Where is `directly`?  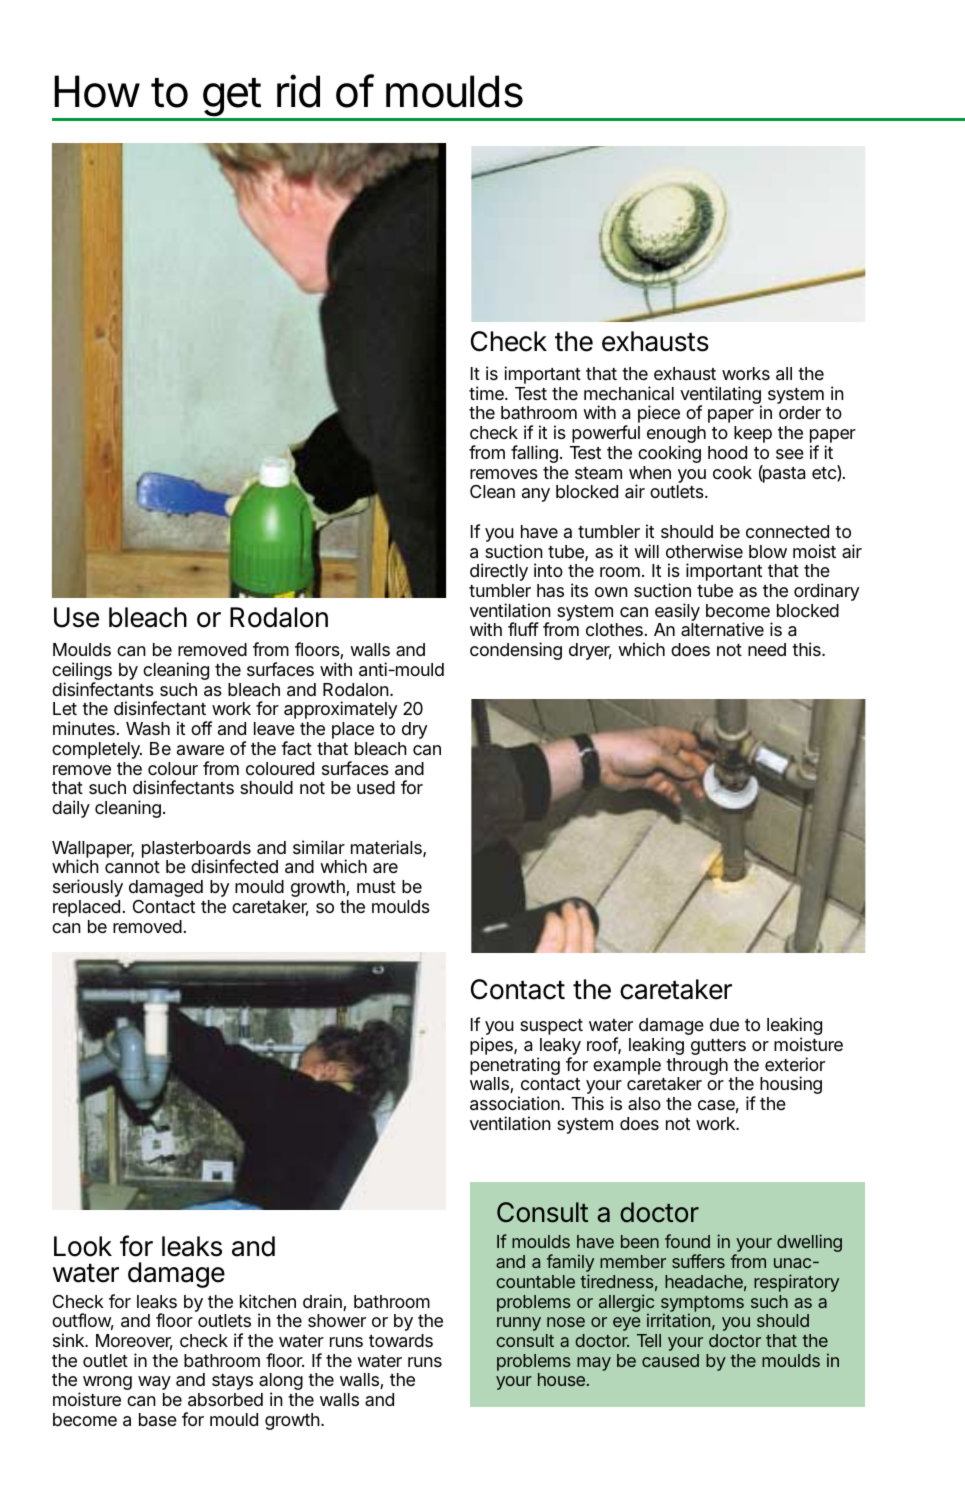 directly is located at coordinates (499, 572).
